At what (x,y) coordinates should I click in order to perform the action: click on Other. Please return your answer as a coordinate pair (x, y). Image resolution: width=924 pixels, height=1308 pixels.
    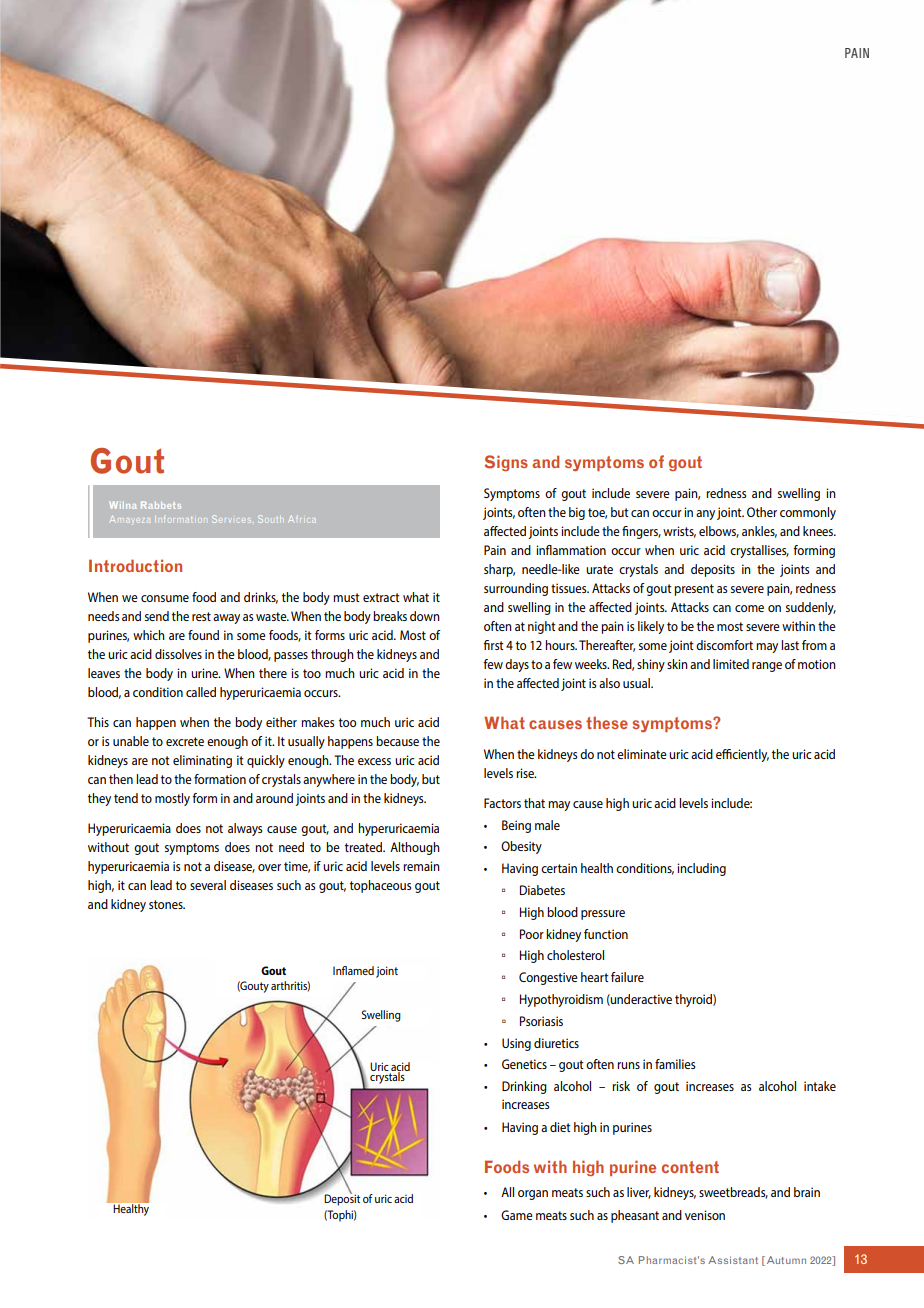
    Looking at the image, I should click on (762, 512).
